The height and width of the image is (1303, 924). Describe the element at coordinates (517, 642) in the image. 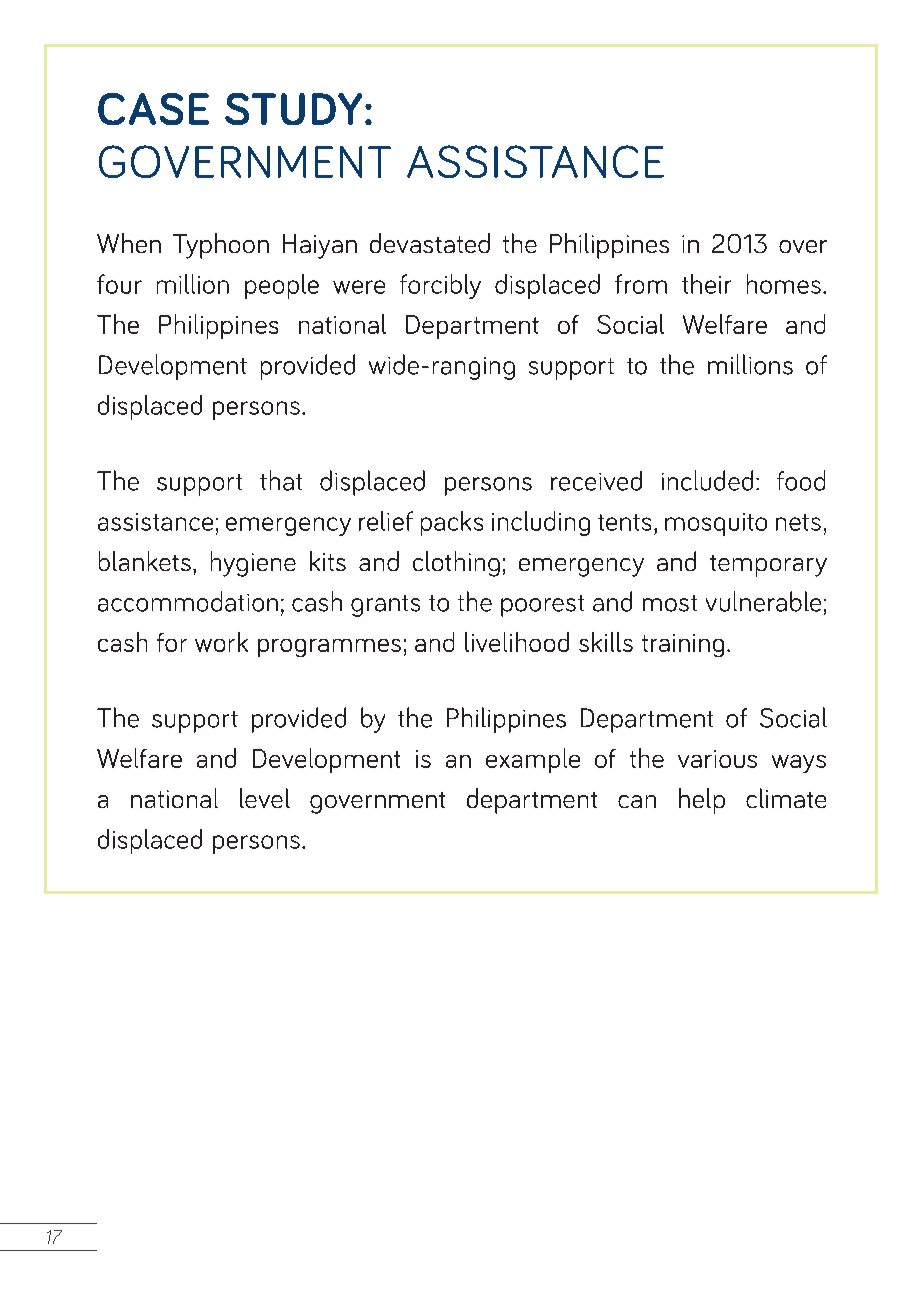

I see `livelihood` at that location.
